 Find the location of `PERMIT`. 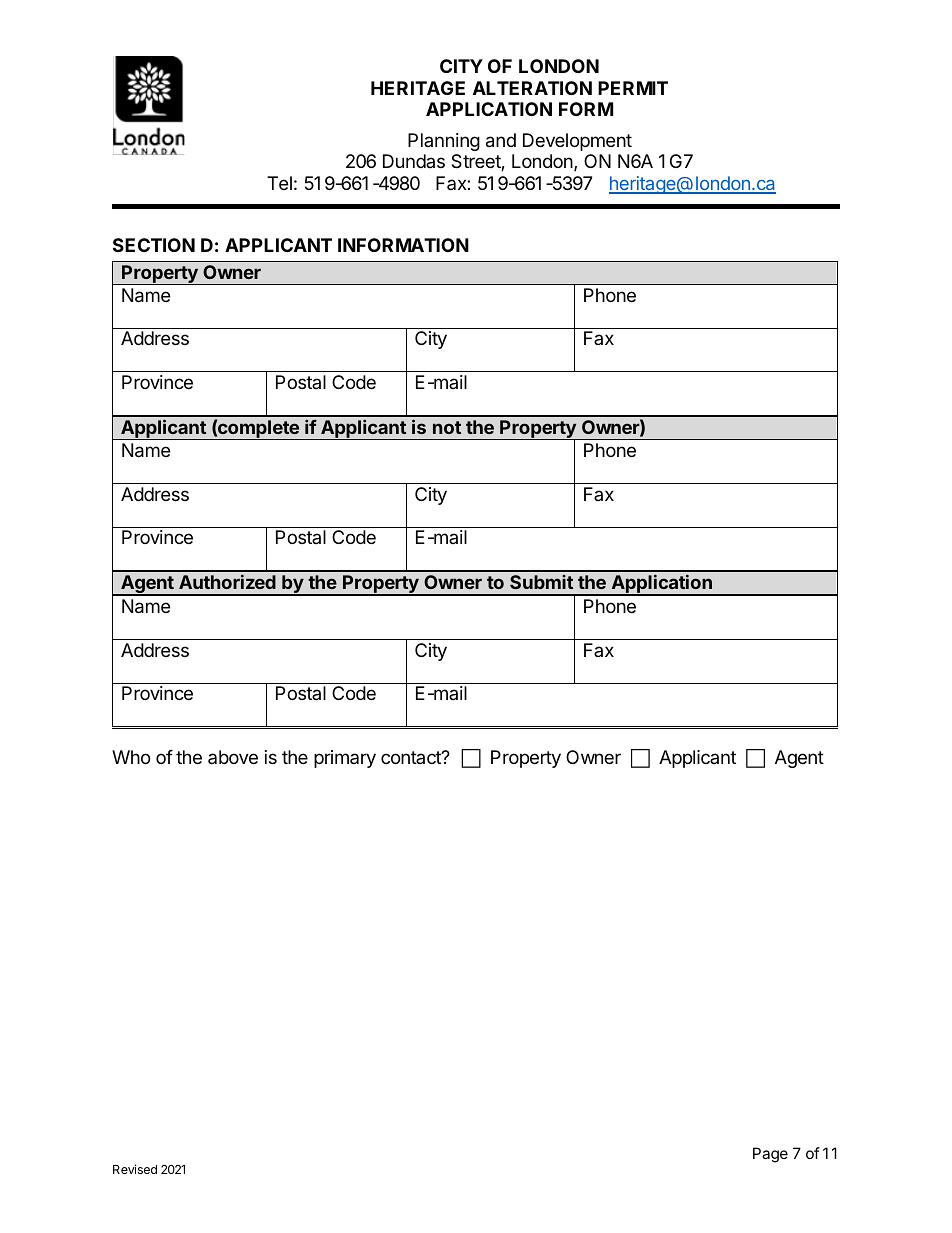

PERMIT is located at coordinates (633, 88).
